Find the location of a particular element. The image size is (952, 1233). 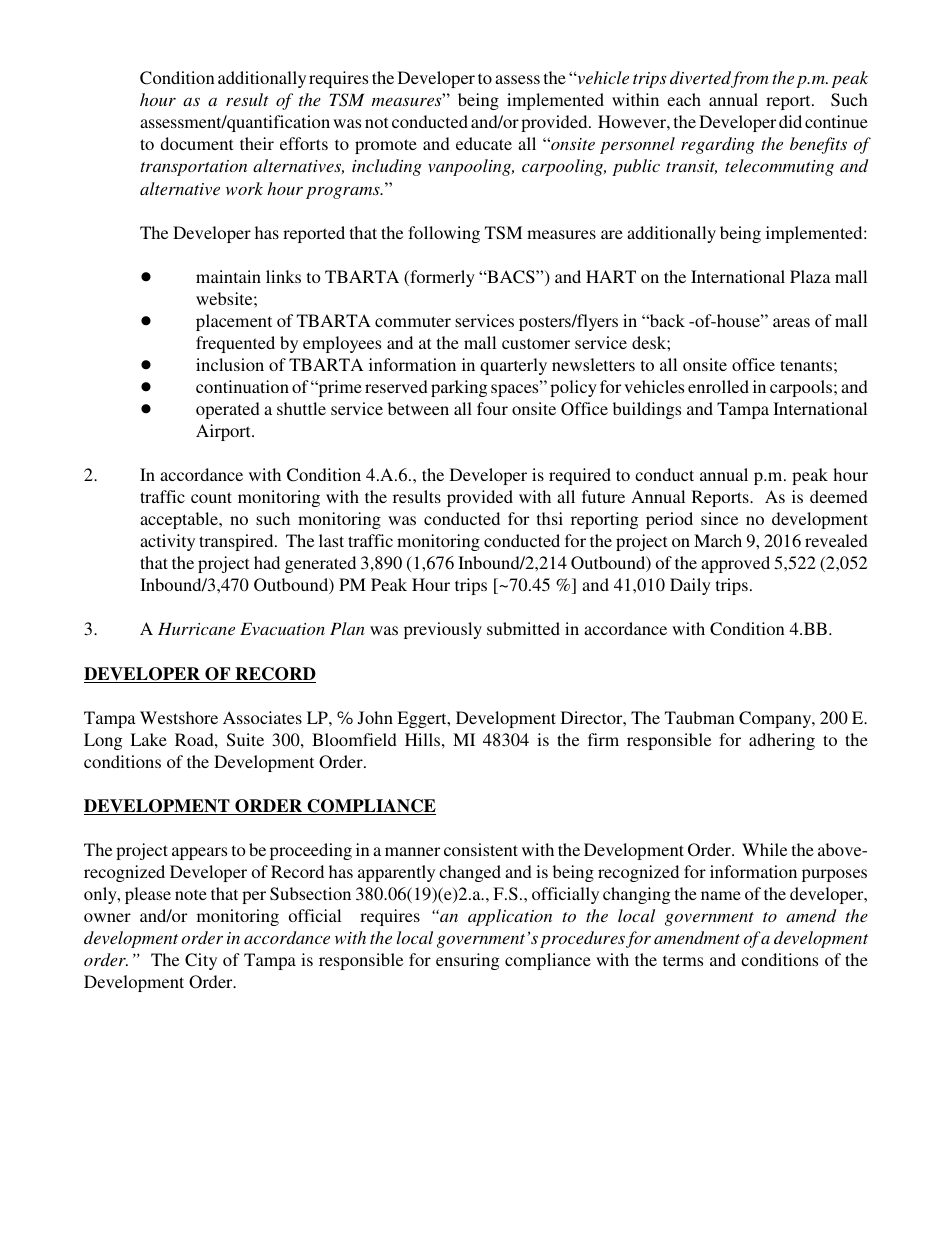

document is located at coordinates (196, 143).
